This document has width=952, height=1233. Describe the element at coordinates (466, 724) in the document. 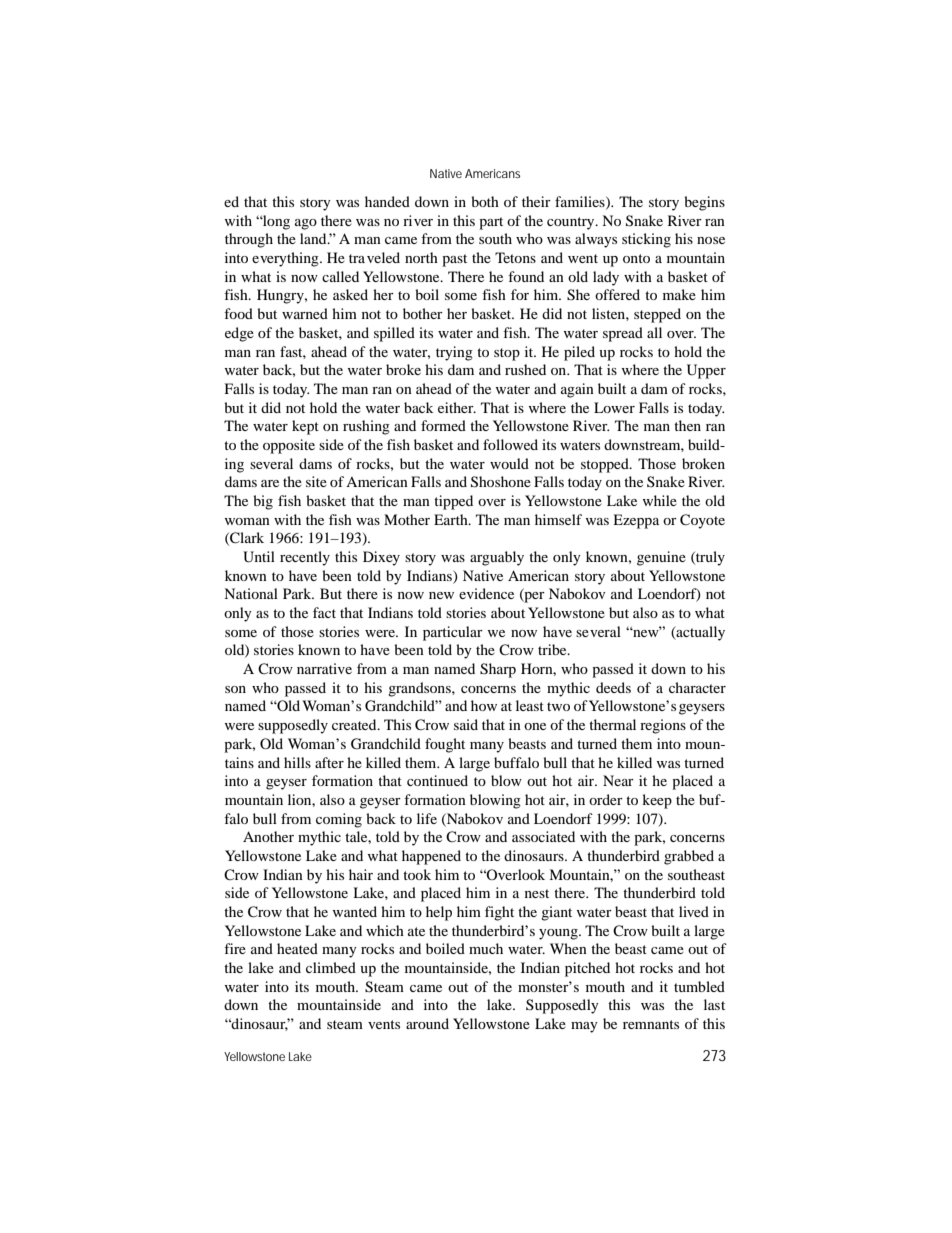

I see `said` at that location.
